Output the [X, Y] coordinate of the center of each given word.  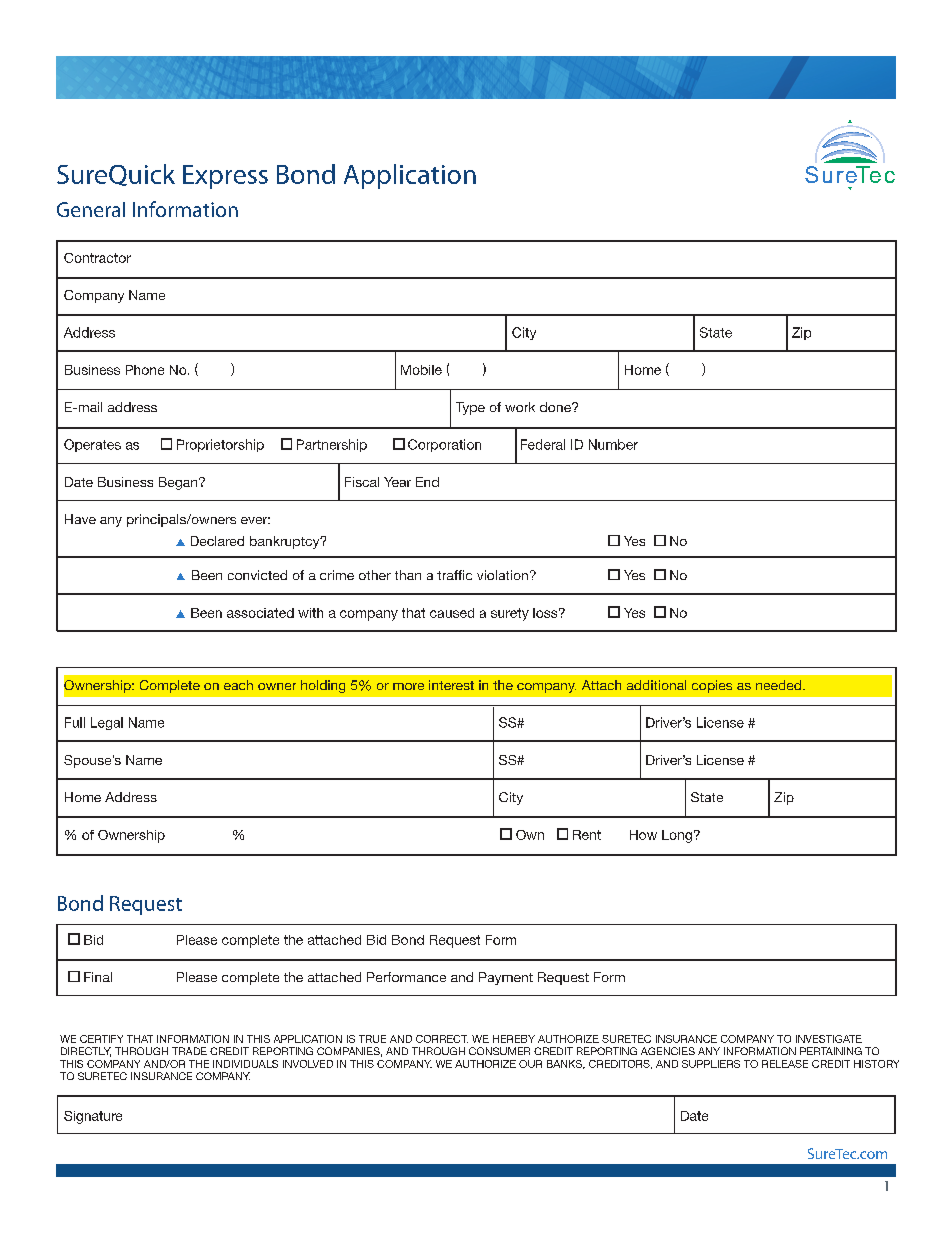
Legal [107, 723]
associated [260, 613]
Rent [587, 835]
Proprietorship [220, 445]
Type [470, 408]
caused [452, 613]
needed [780, 685]
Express [225, 177]
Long [677, 836]
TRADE [189, 1051]
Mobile [421, 370]
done [556, 407]
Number [613, 444]
